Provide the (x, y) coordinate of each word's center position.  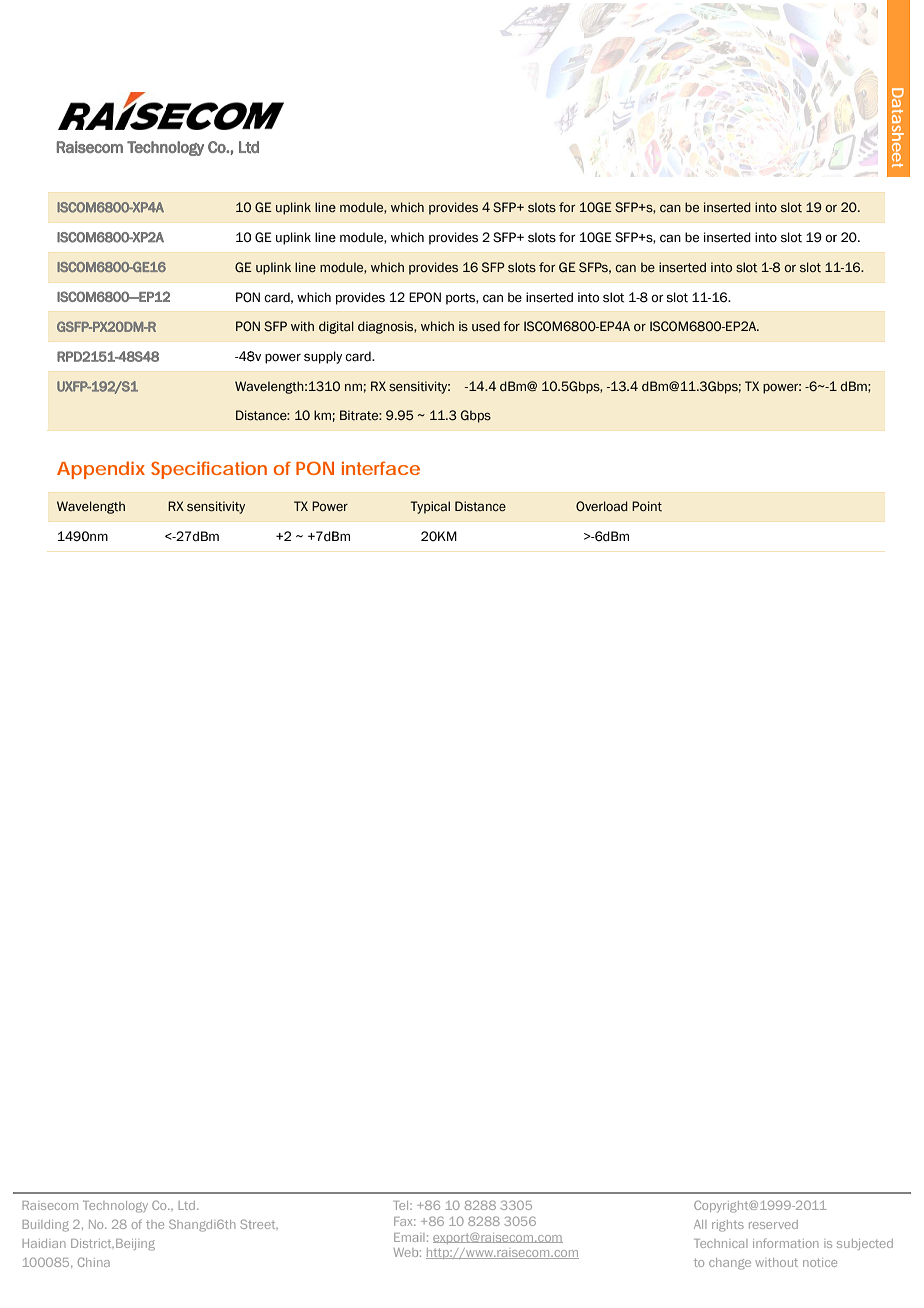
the (155, 1224)
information (785, 1243)
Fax (405, 1221)
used (486, 326)
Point (647, 506)
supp (318, 359)
